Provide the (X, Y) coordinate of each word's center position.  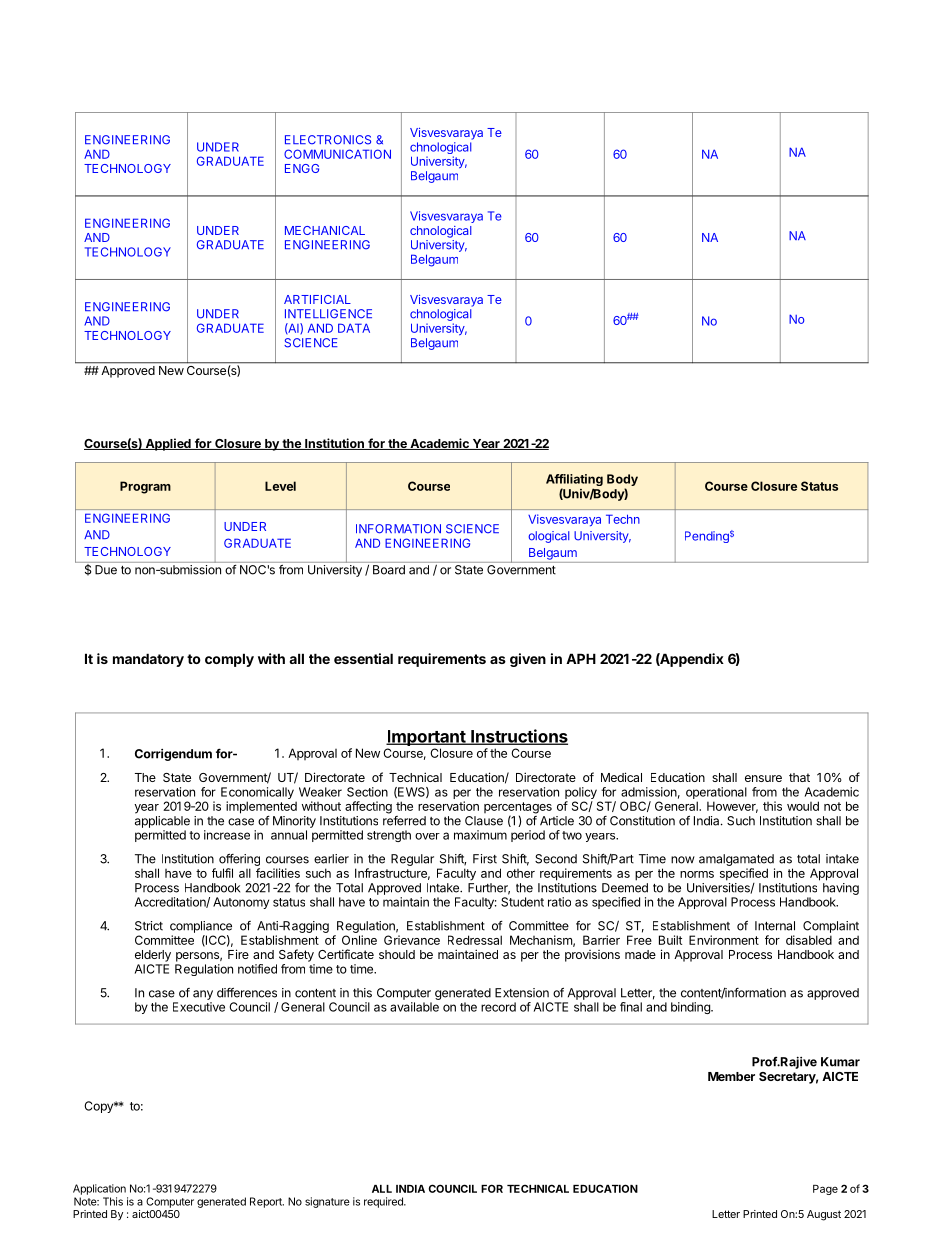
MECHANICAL (325, 230)
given (528, 660)
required (384, 1202)
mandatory (148, 660)
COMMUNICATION (337, 154)
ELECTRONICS (328, 140)
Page (825, 1190)
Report (267, 1202)
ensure (763, 778)
